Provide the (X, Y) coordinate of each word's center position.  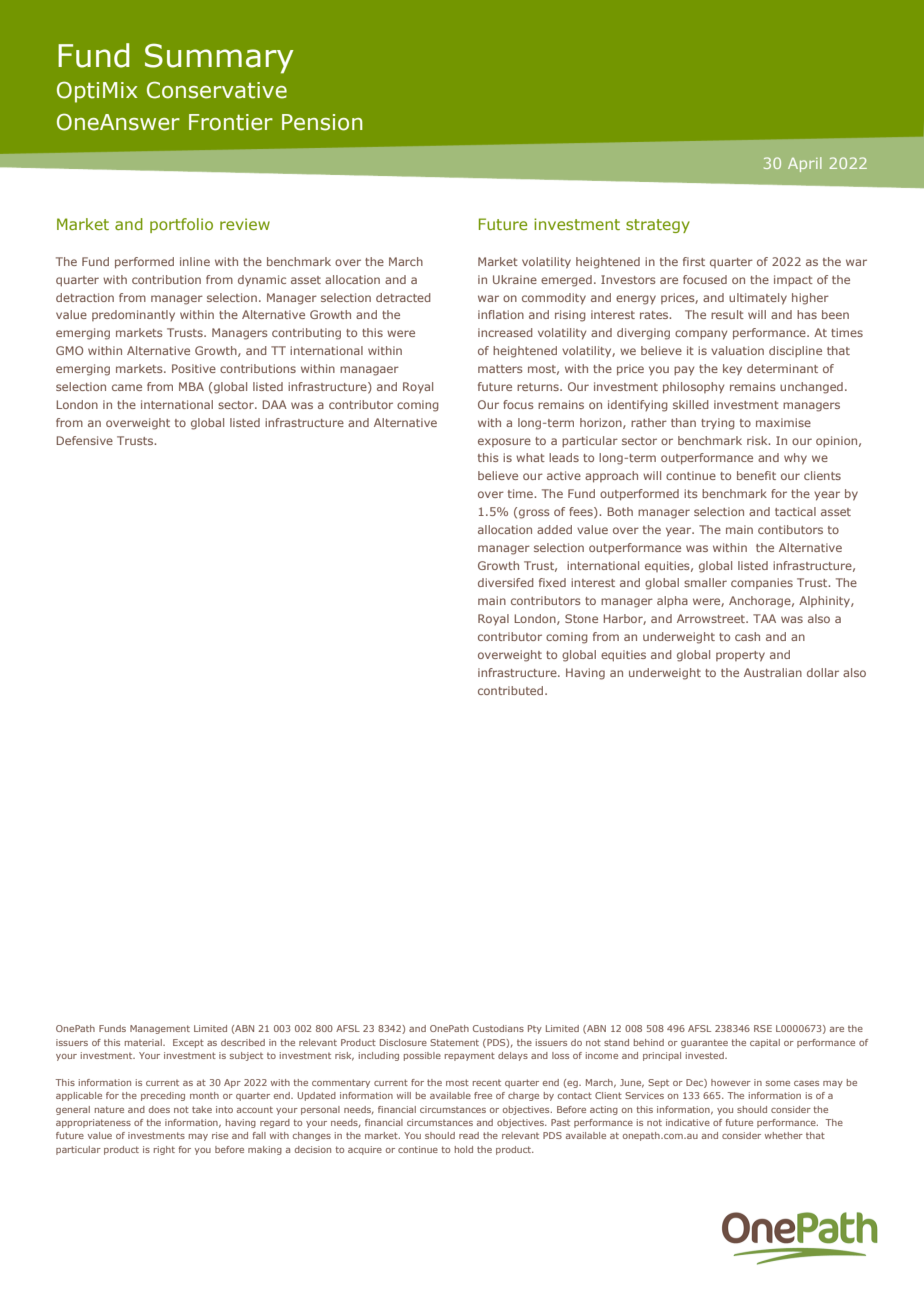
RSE (763, 1028)
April (805, 164)
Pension (322, 122)
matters (500, 369)
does (159, 1109)
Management (160, 1029)
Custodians (498, 1028)
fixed (552, 582)
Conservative (217, 90)
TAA (764, 618)
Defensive (84, 440)
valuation (737, 350)
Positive (194, 368)
